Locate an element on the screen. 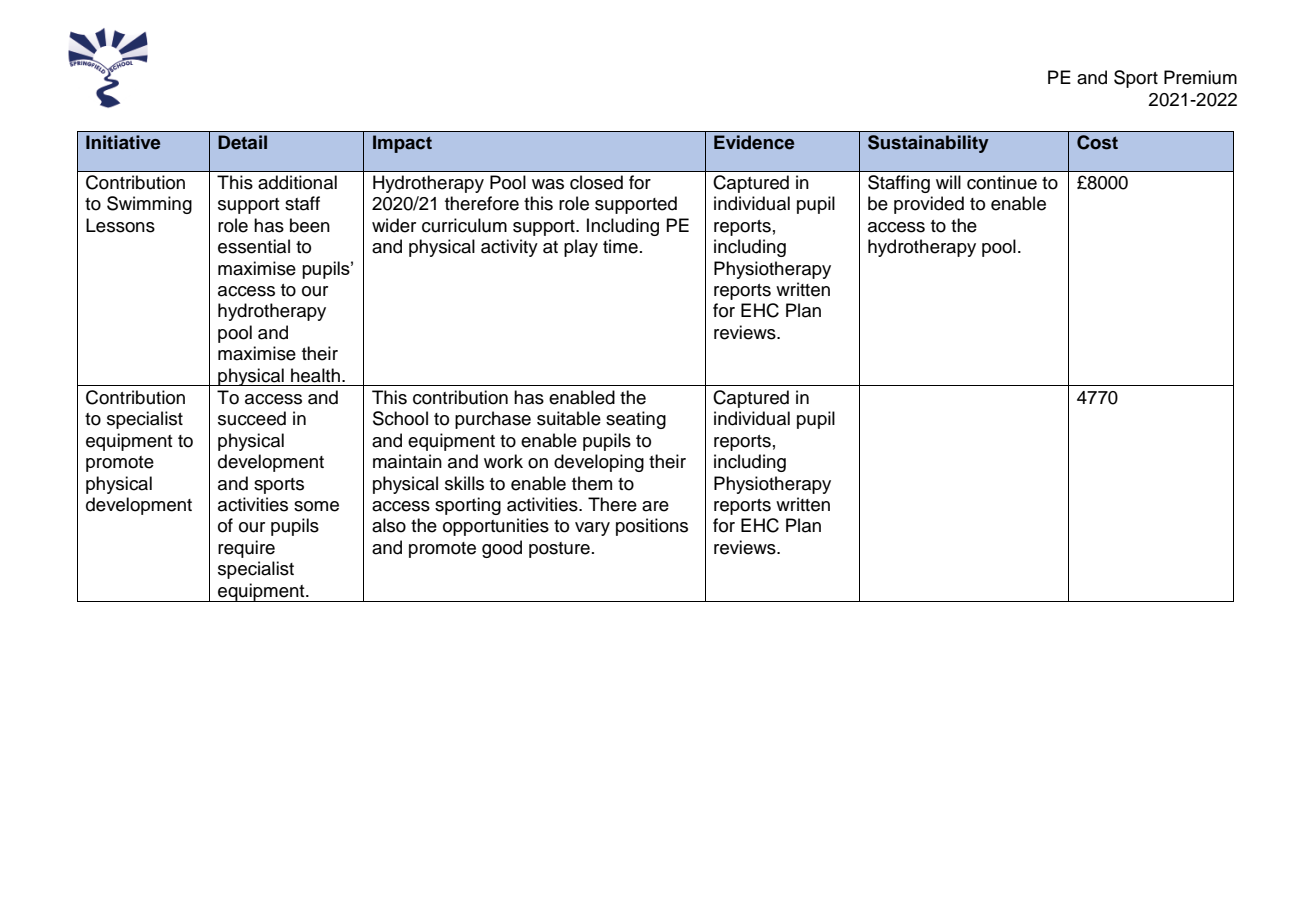 This screenshot has width=1308, height=924. Swimming is located at coordinates (149, 205).
